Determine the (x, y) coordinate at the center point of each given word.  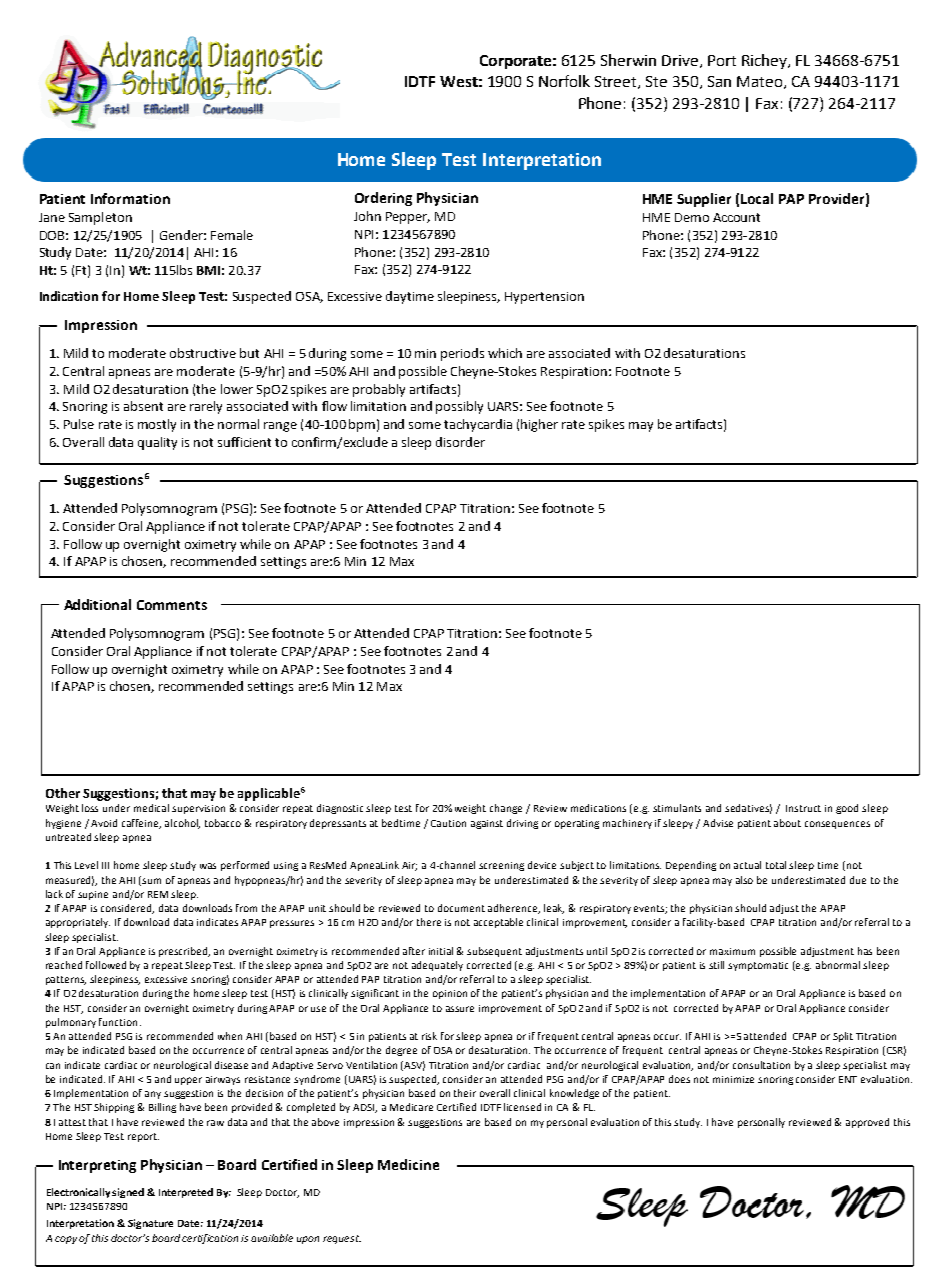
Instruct (803, 808)
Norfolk (564, 81)
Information (130, 198)
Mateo (761, 82)
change (506, 809)
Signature (150, 1224)
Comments (172, 605)
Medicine (408, 1164)
